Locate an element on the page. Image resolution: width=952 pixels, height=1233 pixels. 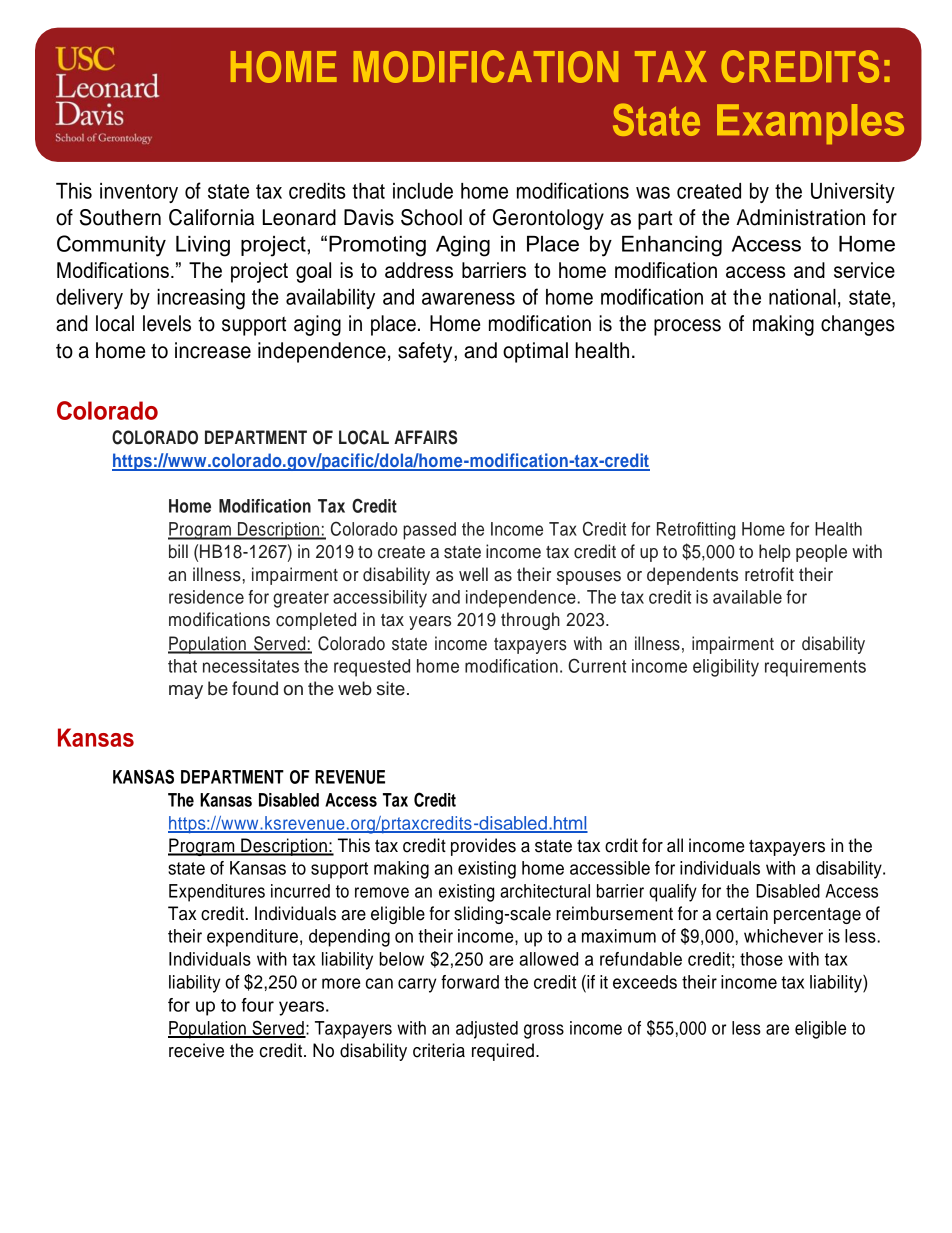
receive is located at coordinates (196, 1050).
